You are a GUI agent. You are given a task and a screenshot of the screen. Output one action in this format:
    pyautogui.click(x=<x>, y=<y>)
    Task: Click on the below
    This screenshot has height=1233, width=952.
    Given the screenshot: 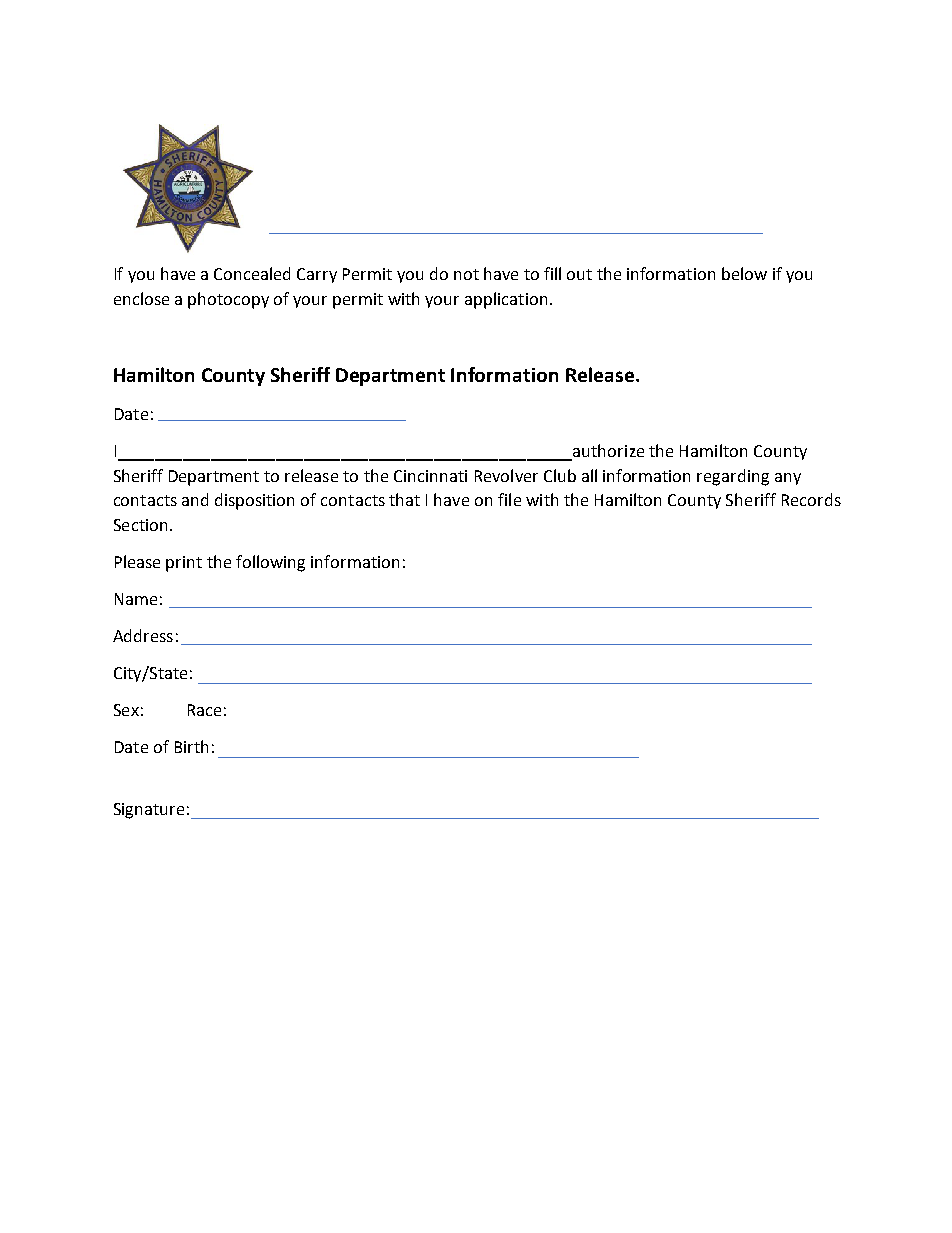 What is the action you would take?
    pyautogui.click(x=744, y=273)
